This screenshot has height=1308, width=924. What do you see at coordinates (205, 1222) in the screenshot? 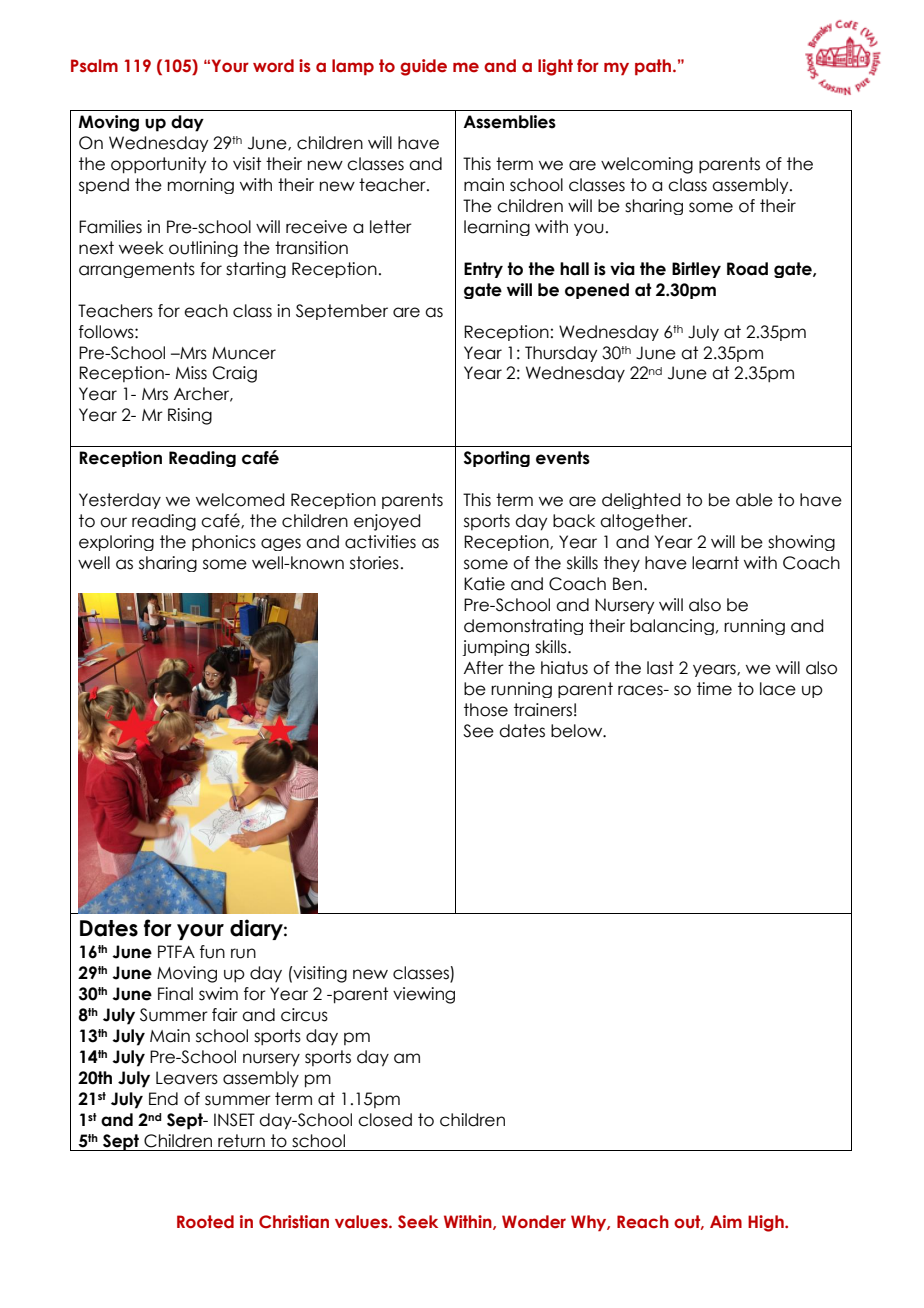
I see `Rooted` at bounding box center [205, 1222].
